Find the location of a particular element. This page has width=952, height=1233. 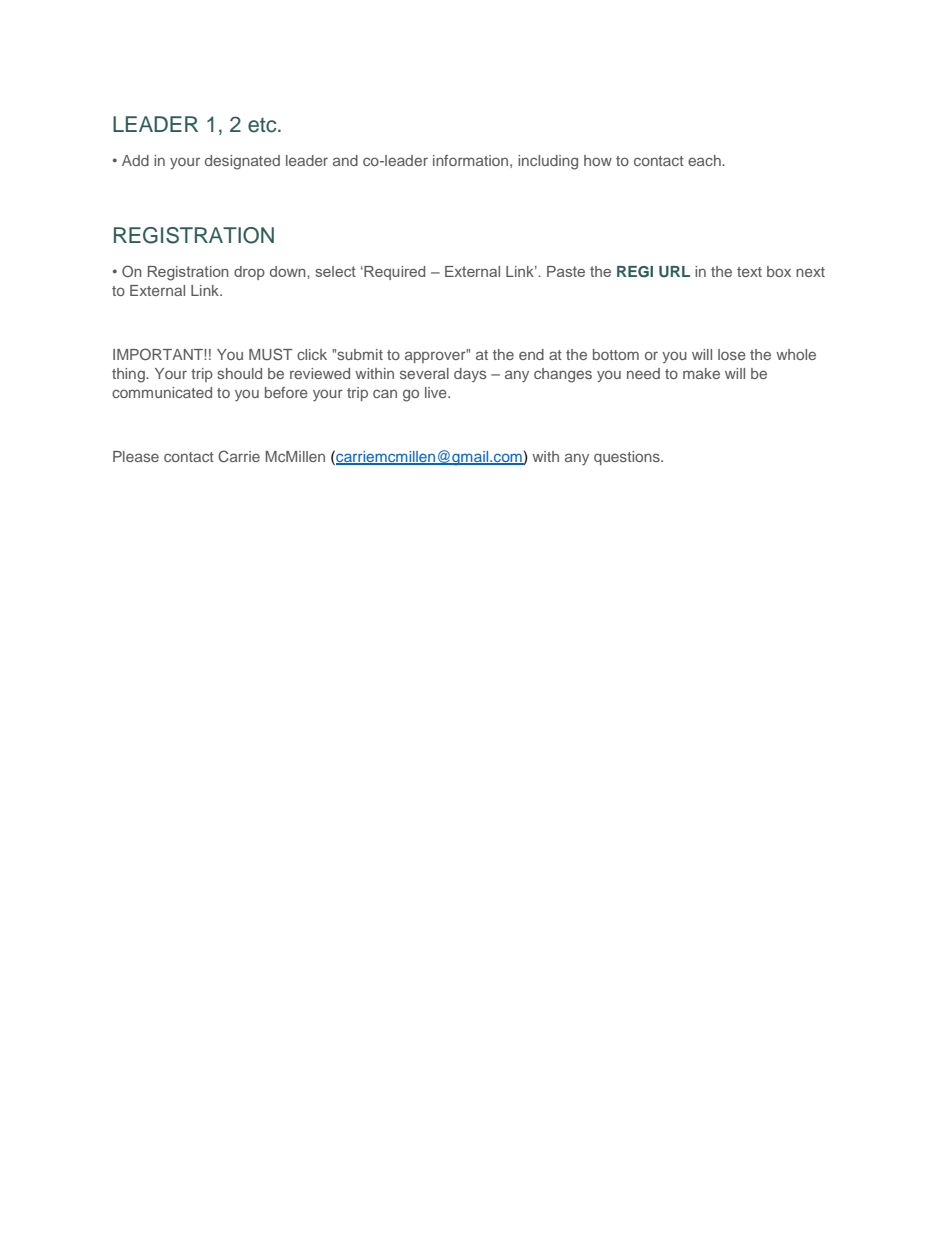

etc is located at coordinates (263, 125).
